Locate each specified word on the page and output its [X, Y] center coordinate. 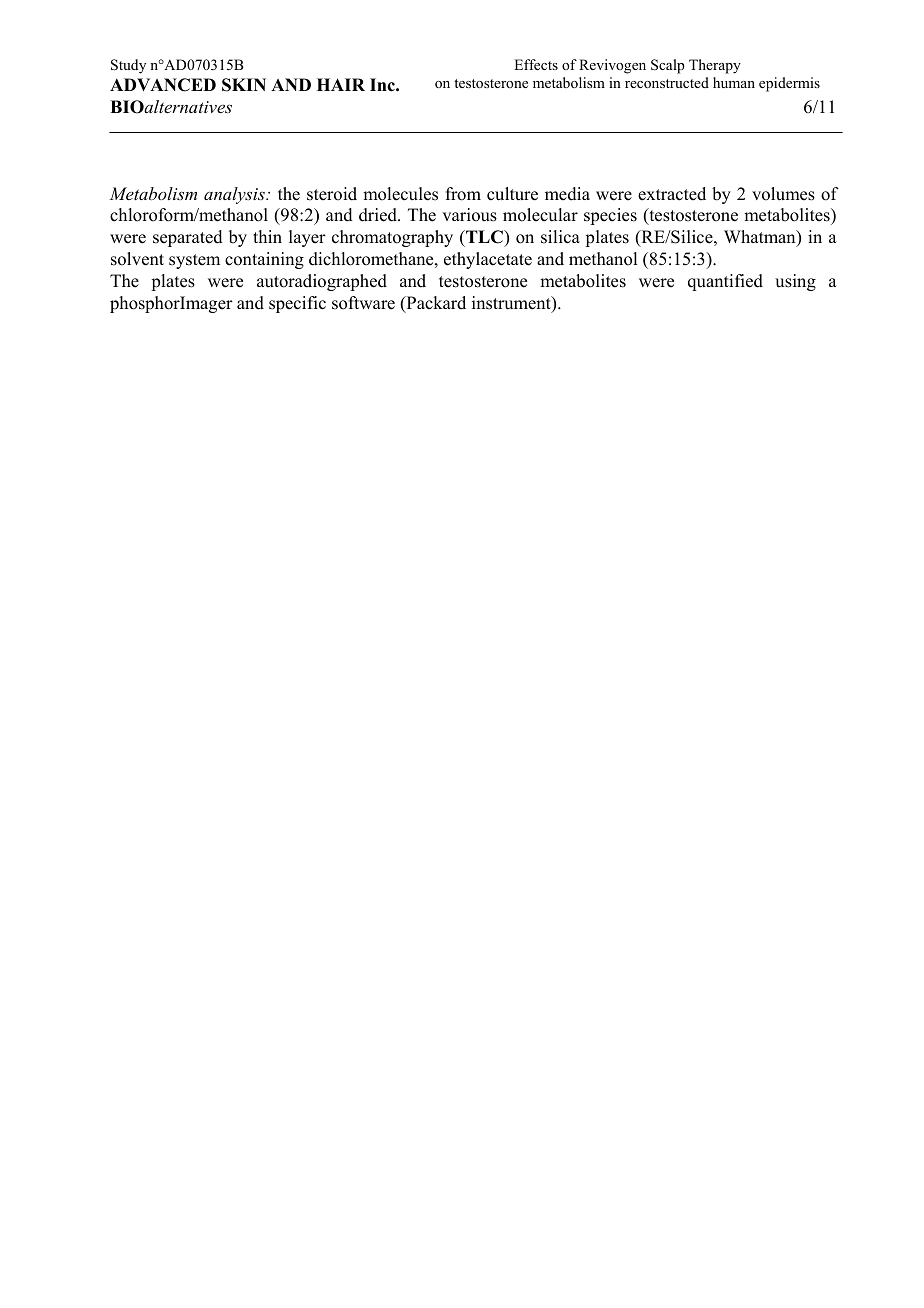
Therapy [715, 66]
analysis [235, 195]
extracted [672, 194]
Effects [536, 64]
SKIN [244, 85]
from [463, 194]
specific [297, 304]
